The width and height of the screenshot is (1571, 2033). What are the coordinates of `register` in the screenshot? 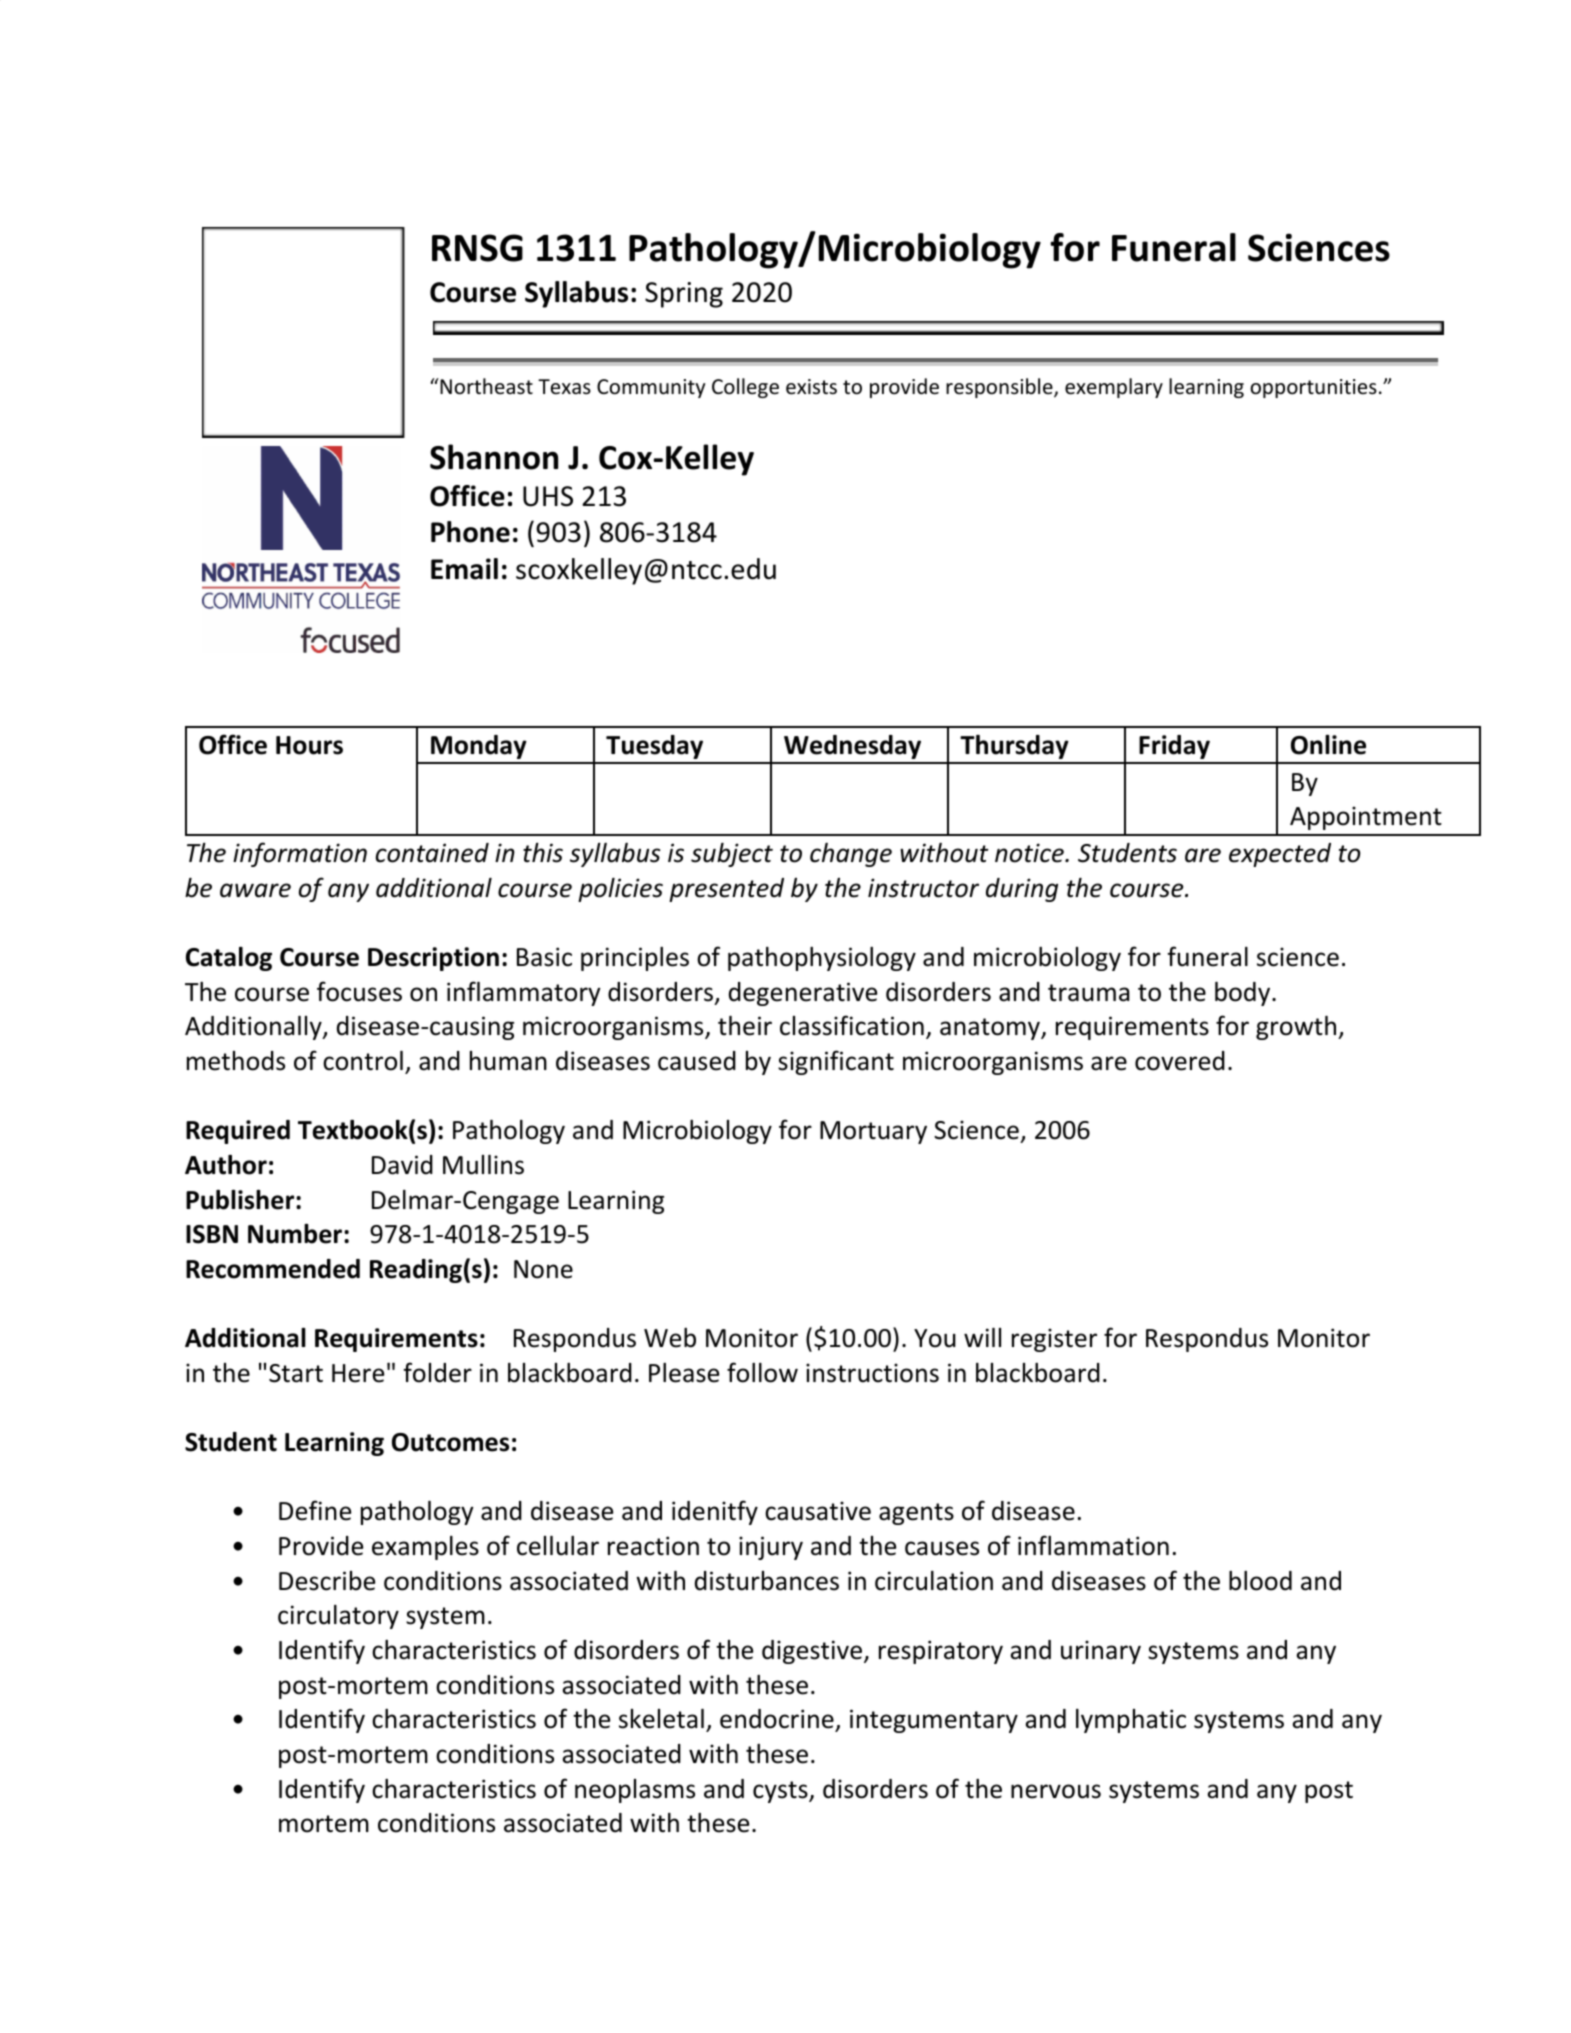 It's located at (1054, 1340).
